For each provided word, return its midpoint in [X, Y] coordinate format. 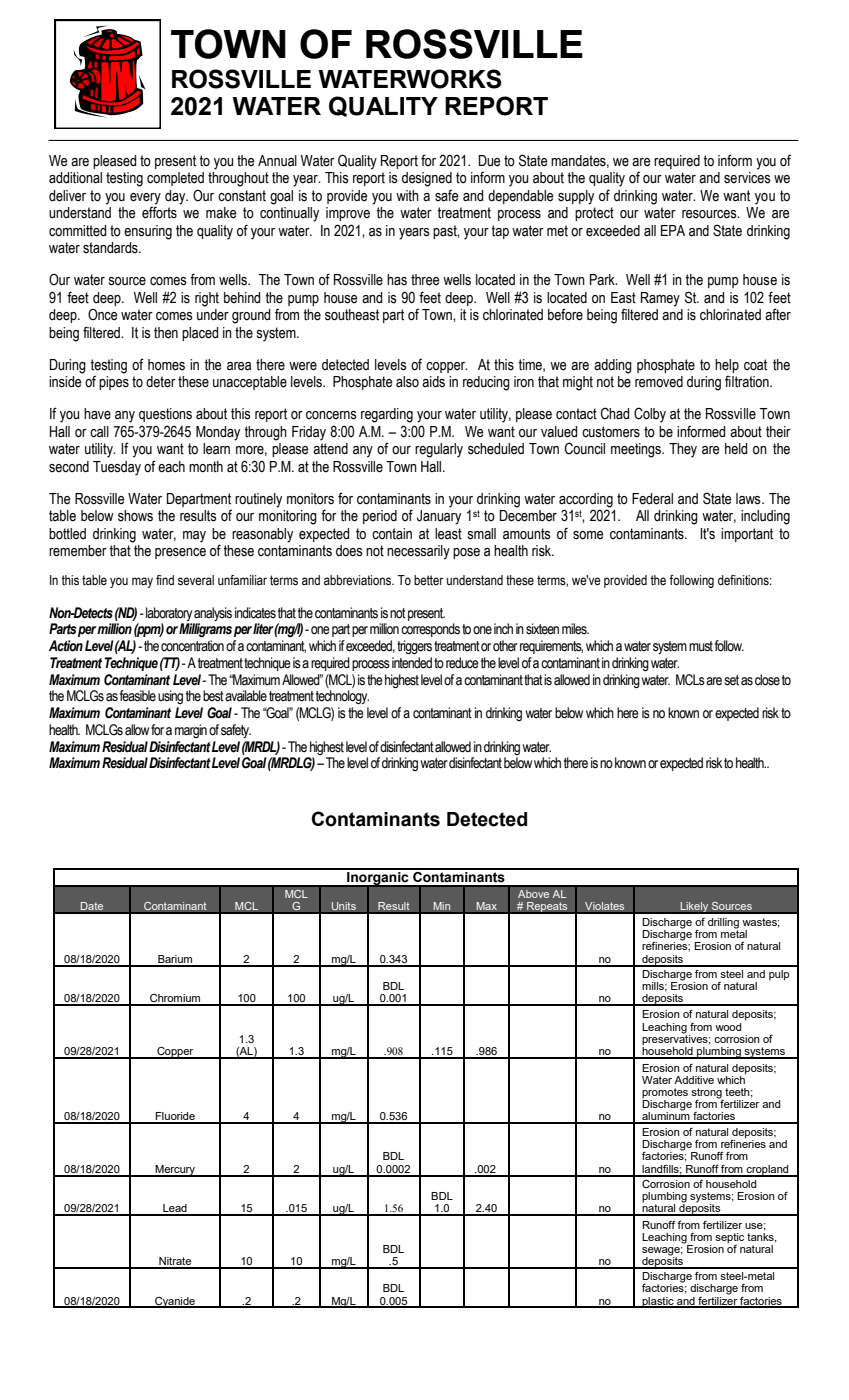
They [683, 450]
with [407, 195]
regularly [439, 450]
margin [191, 731]
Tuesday [117, 468]
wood [728, 1027]
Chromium [175, 999]
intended [412, 663]
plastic [658, 1302]
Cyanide [175, 1302]
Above [533, 893]
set [731, 680]
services [747, 178]
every [145, 199]
